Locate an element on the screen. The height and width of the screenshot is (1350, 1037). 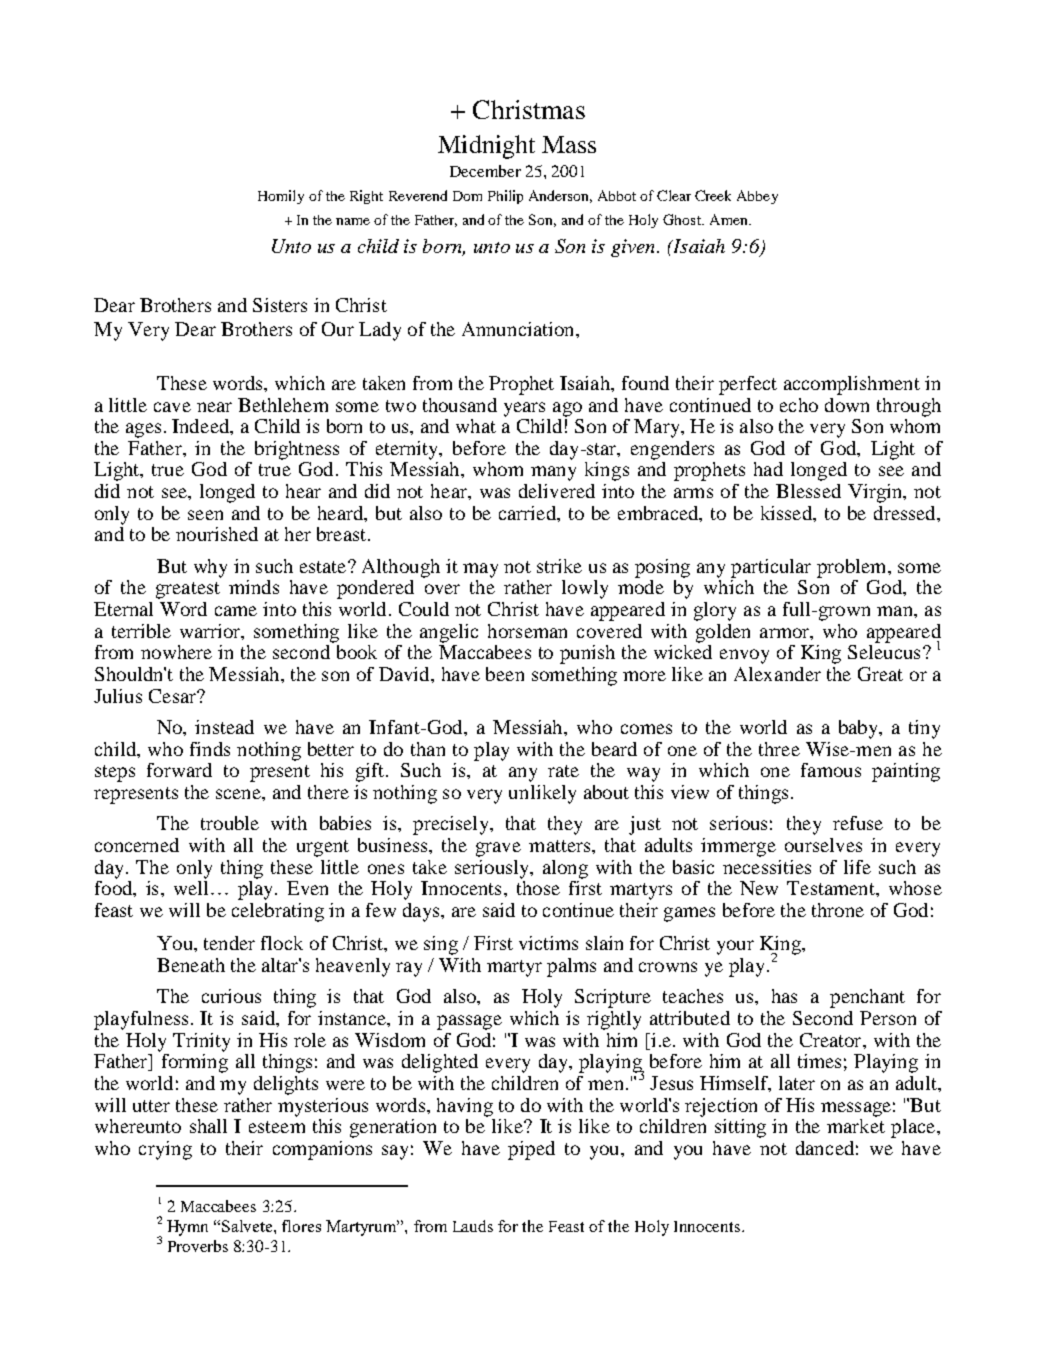
Philip is located at coordinates (505, 197).
